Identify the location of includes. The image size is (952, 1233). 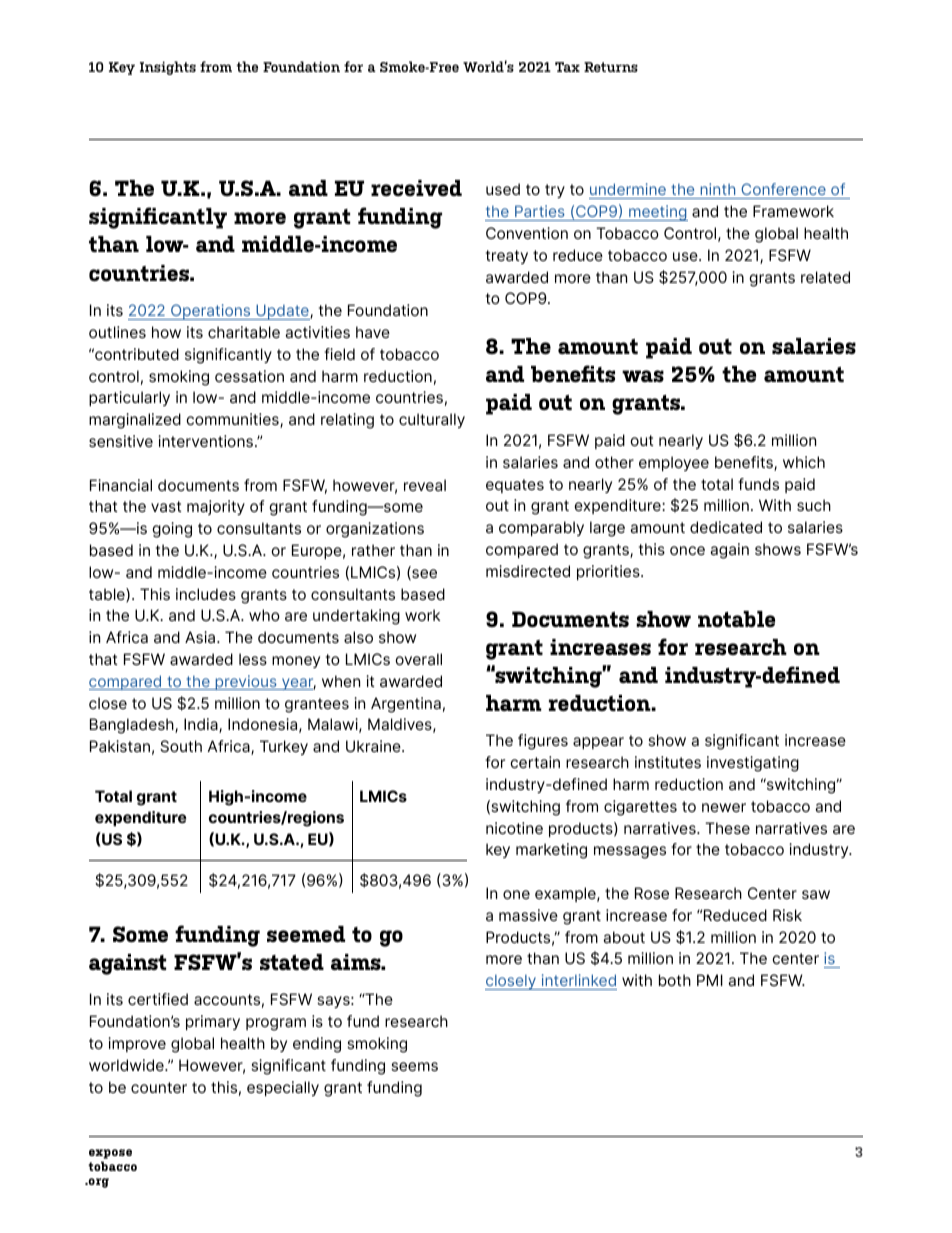
(206, 594).
